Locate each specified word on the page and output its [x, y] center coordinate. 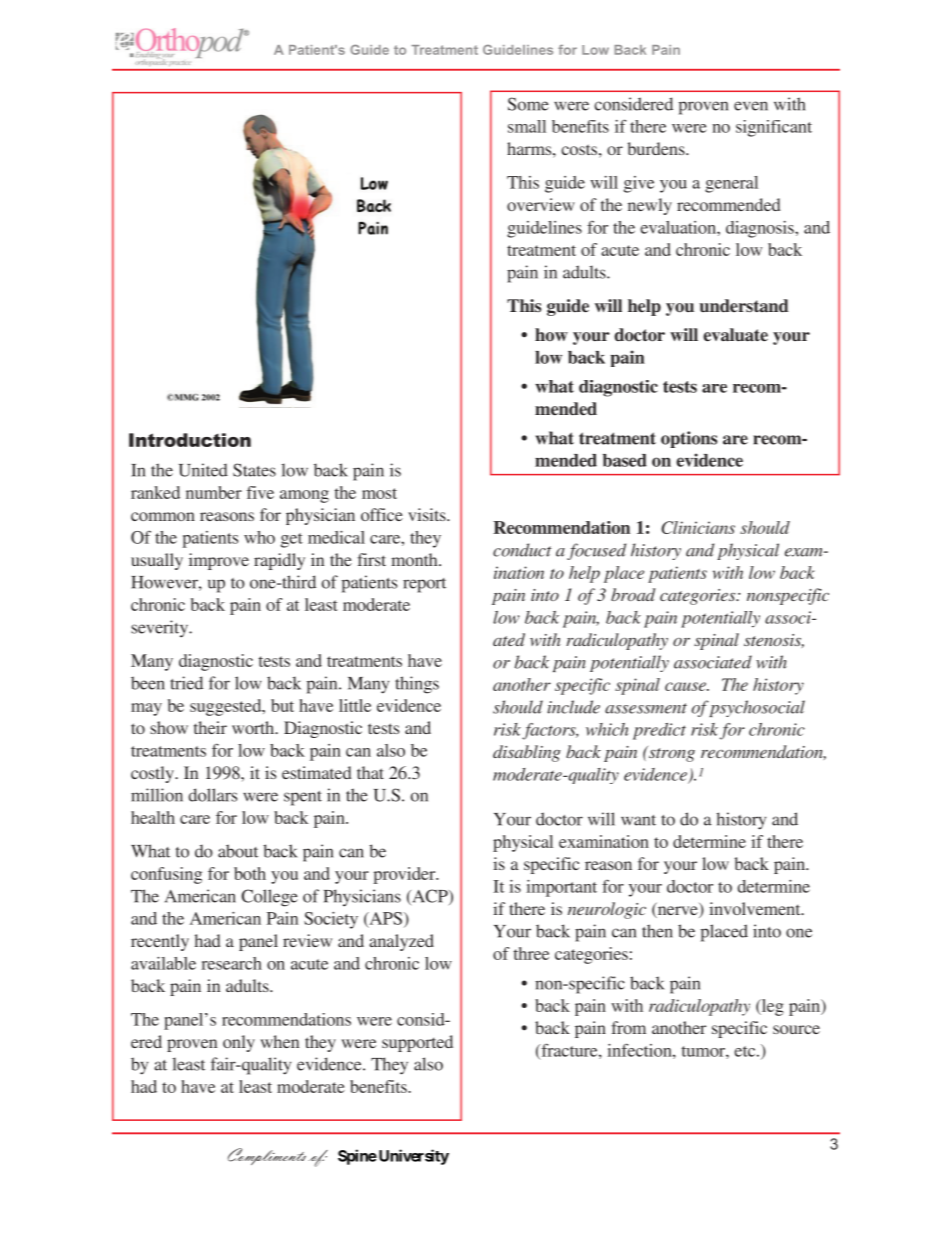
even [751, 106]
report [424, 585]
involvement [756, 908]
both [250, 873]
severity [160, 629]
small [527, 126]
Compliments [267, 1156]
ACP [430, 897]
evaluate [735, 335]
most [379, 493]
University [412, 1157]
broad [633, 594]
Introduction [190, 440]
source [796, 1029]
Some [528, 104]
